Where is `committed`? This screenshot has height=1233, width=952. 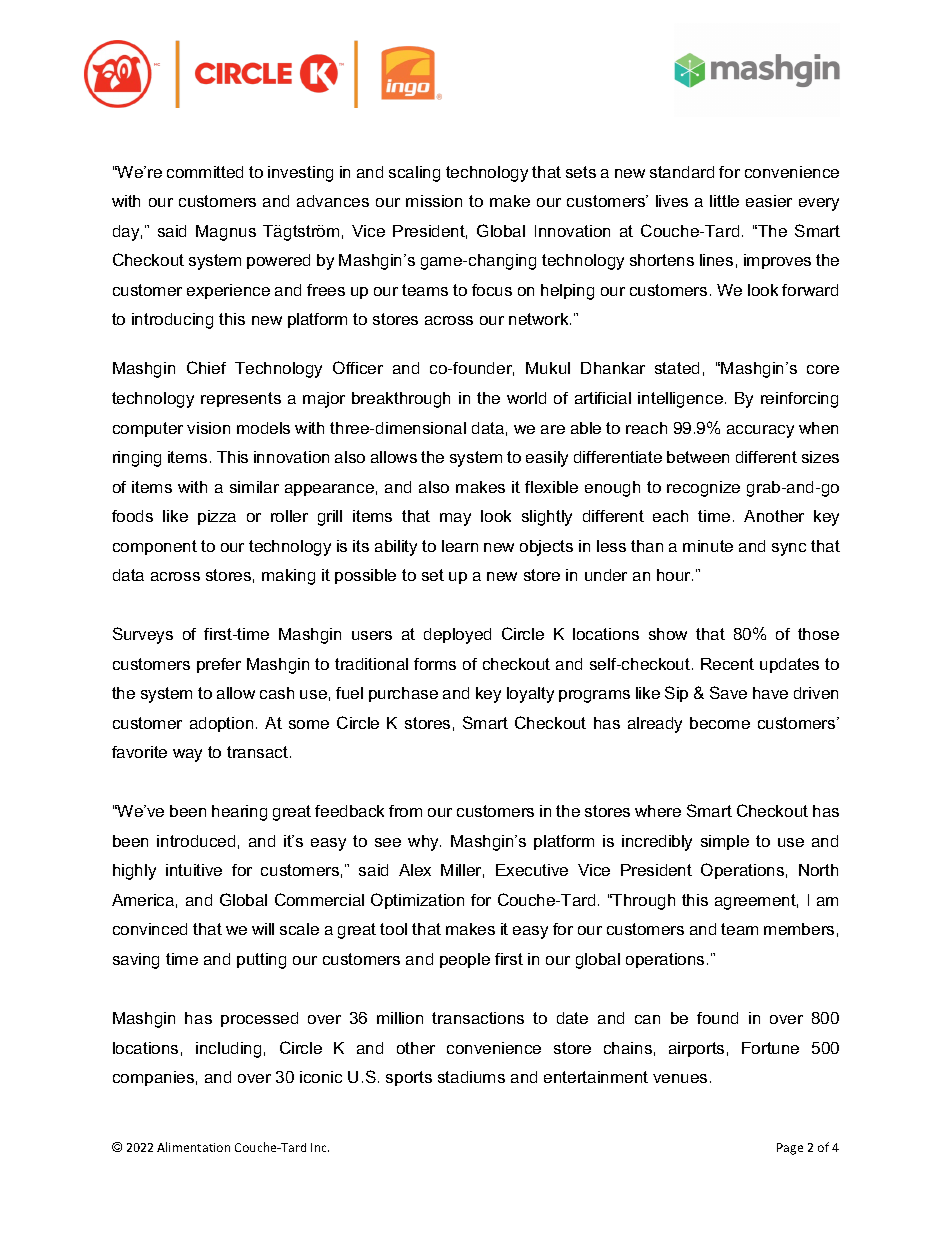 committed is located at coordinates (205, 172).
